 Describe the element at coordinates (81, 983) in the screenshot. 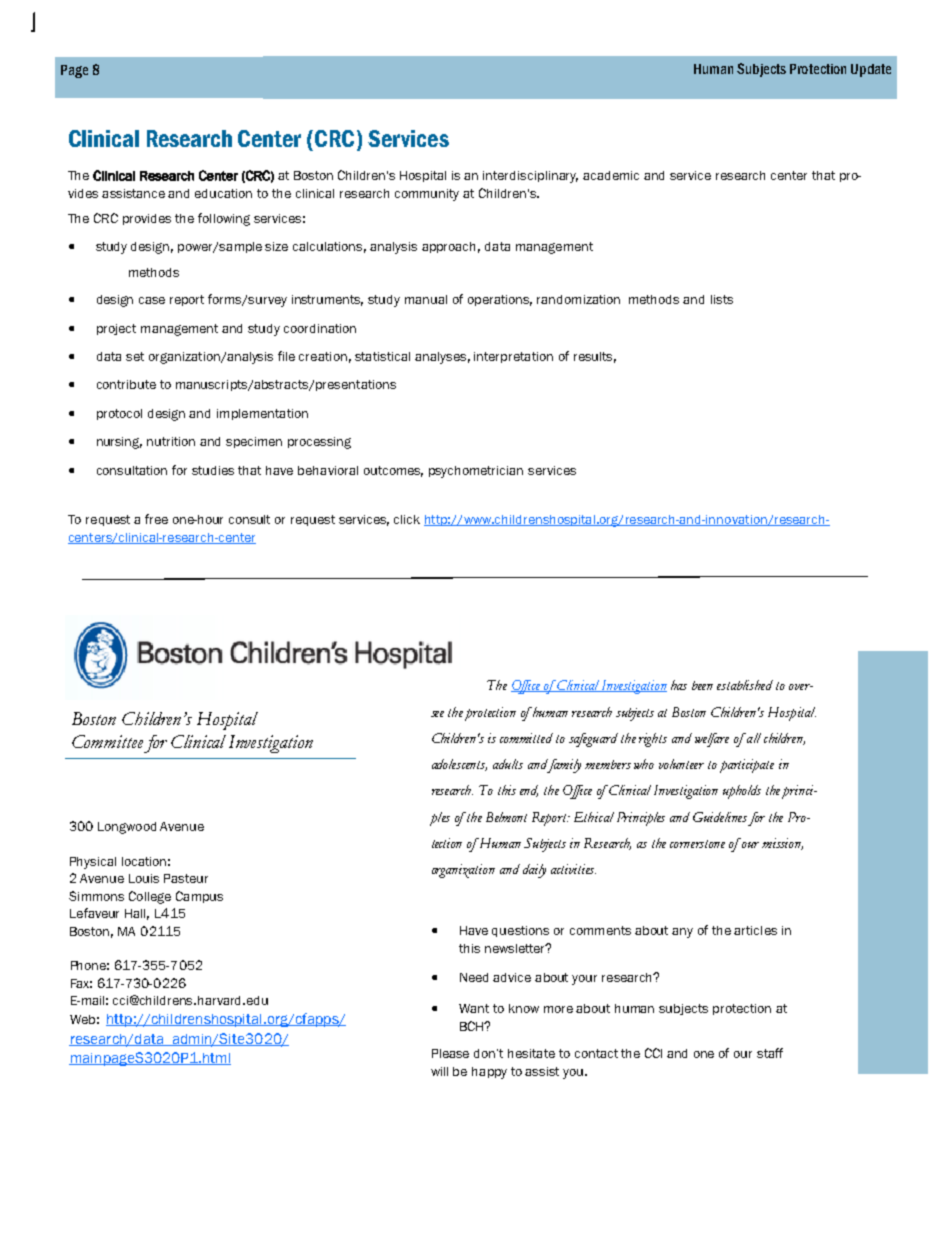

I see `Fax` at that location.
